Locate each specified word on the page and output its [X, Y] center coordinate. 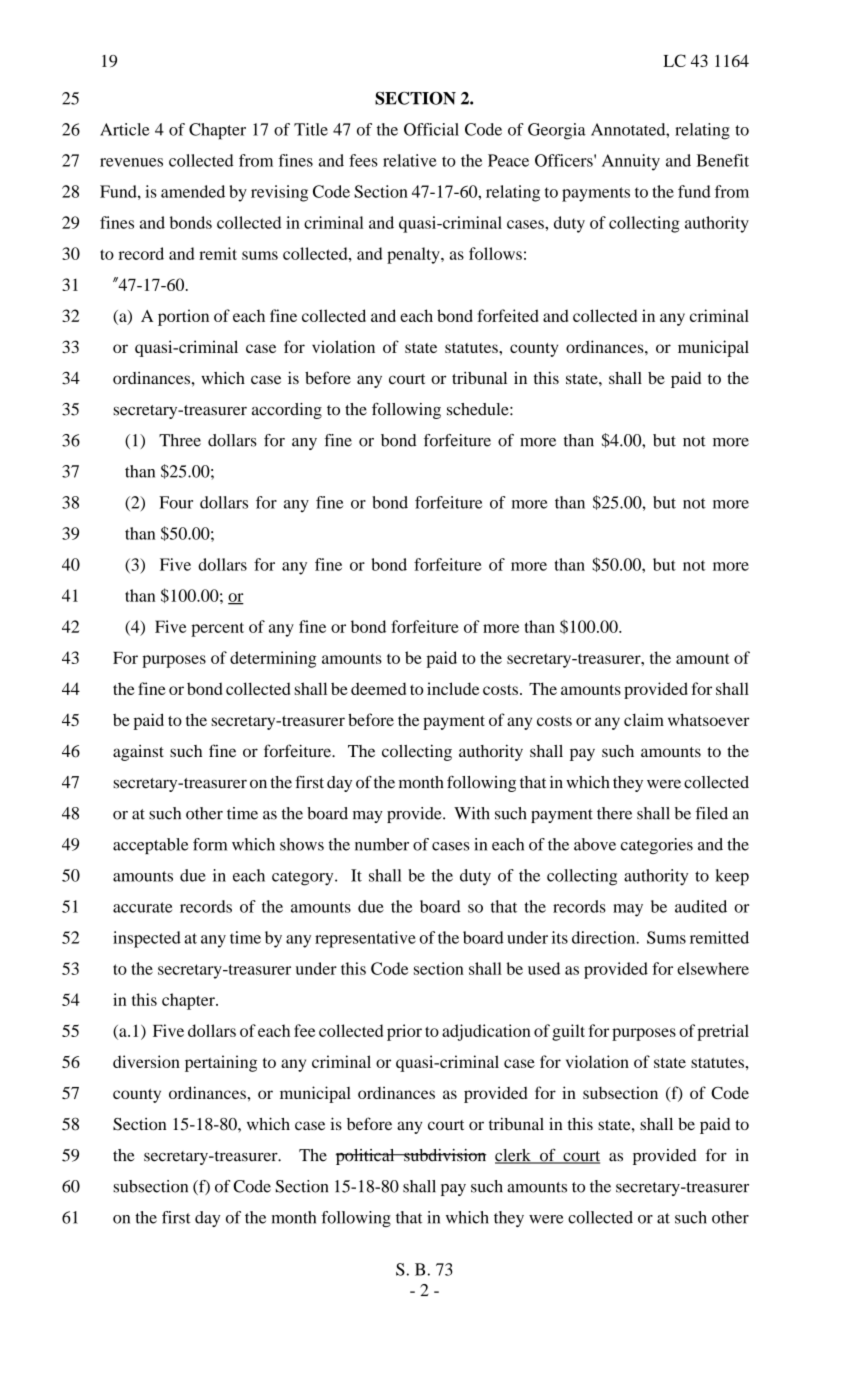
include [453, 688]
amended [193, 191]
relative [409, 160]
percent [217, 629]
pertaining [221, 1063]
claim [644, 719]
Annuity [631, 162]
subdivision [444, 1155]
